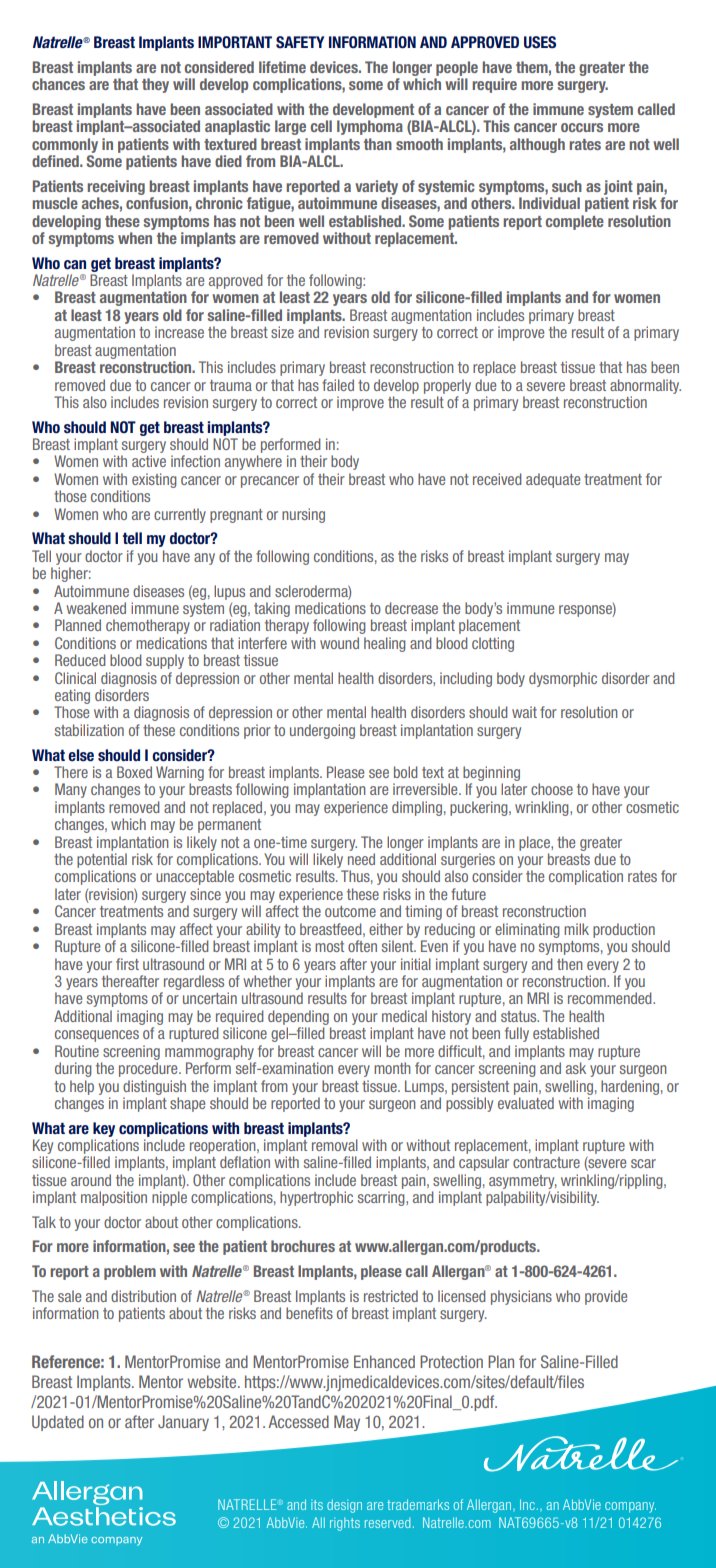 This document has width=716, height=1568. What do you see at coordinates (91, 1180) in the document?
I see `around` at bounding box center [91, 1180].
